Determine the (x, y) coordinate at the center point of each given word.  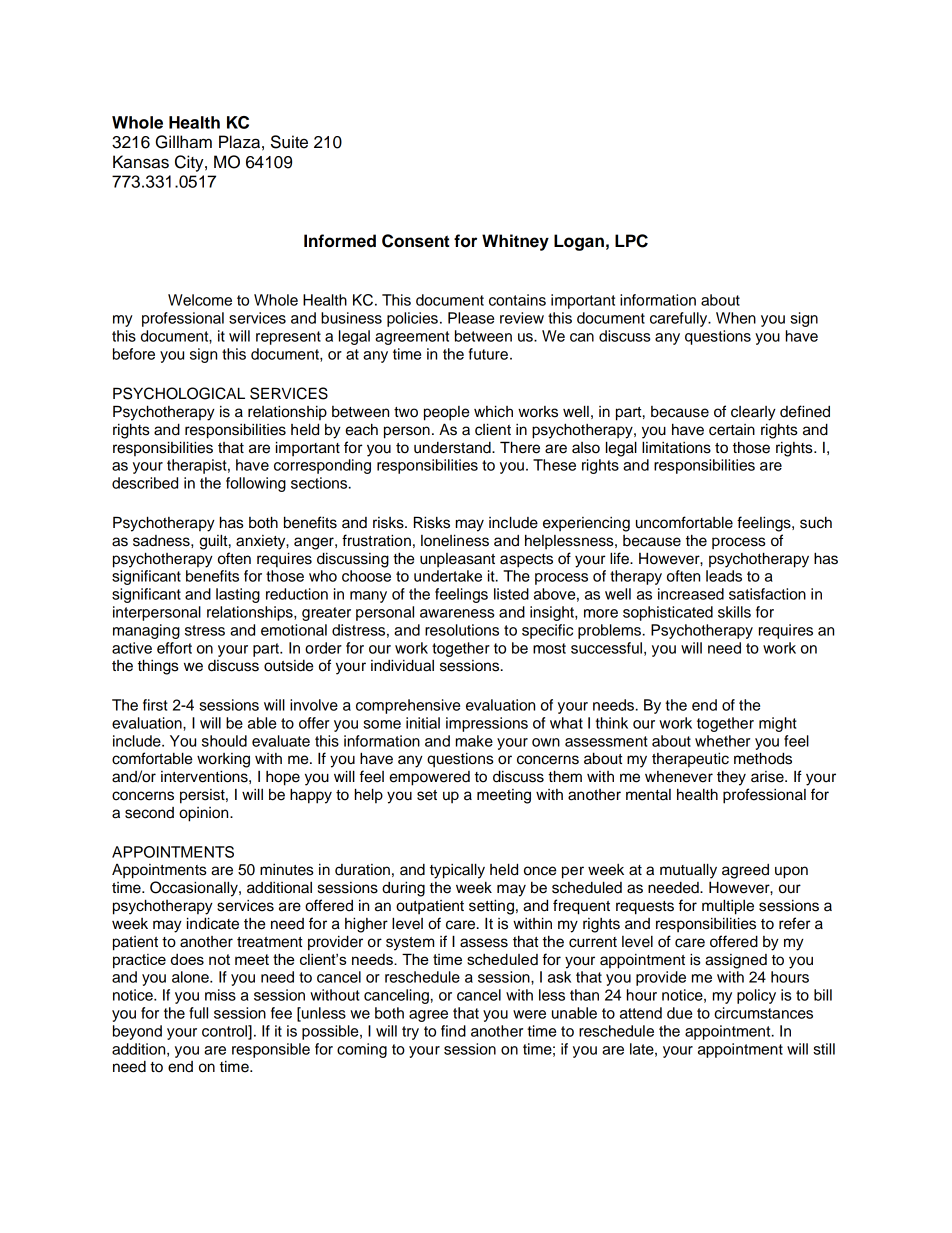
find (453, 1031)
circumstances (763, 1013)
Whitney (515, 242)
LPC (631, 241)
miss (220, 995)
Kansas (141, 162)
